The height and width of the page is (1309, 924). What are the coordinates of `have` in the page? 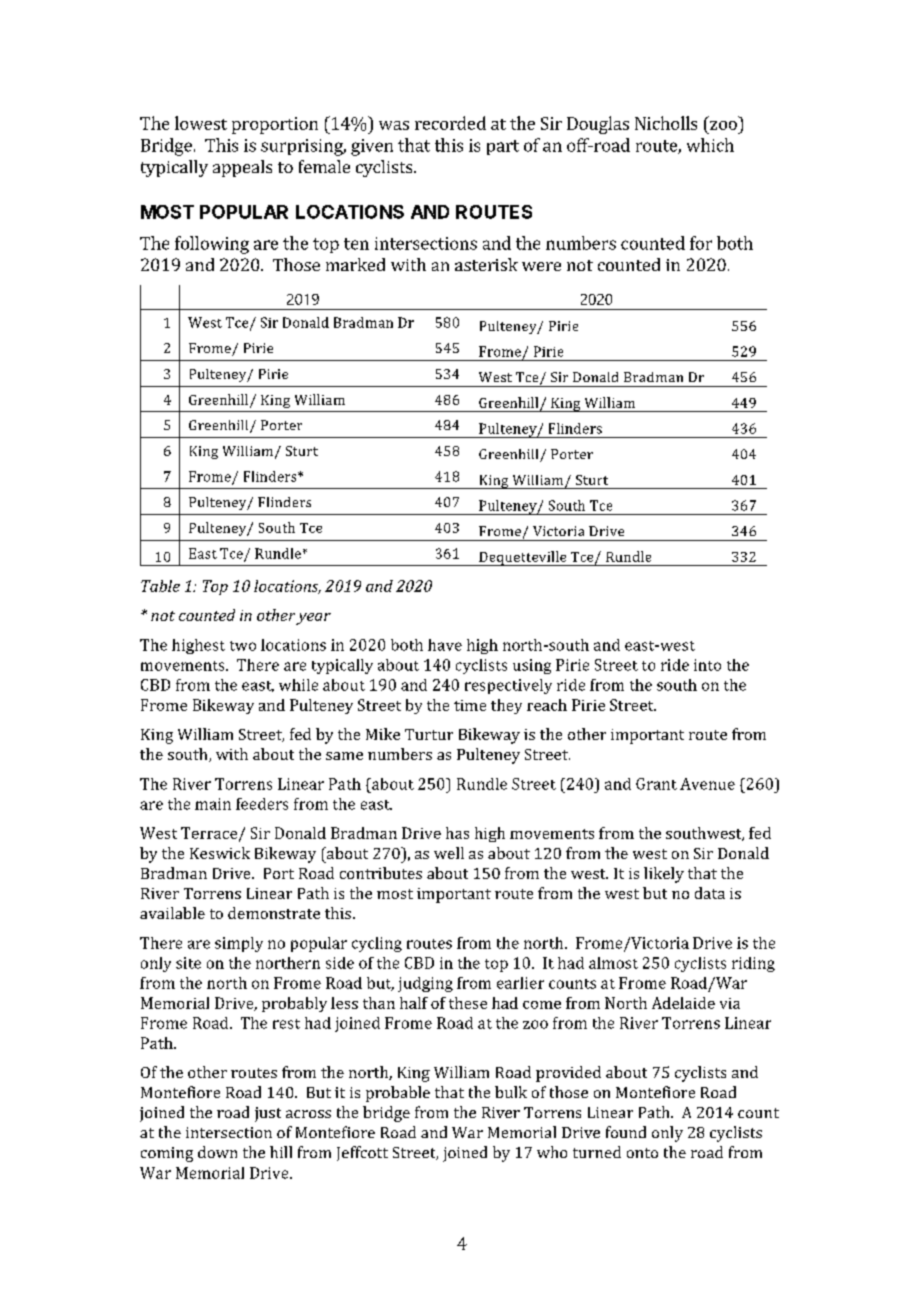 It's located at (445, 645).
